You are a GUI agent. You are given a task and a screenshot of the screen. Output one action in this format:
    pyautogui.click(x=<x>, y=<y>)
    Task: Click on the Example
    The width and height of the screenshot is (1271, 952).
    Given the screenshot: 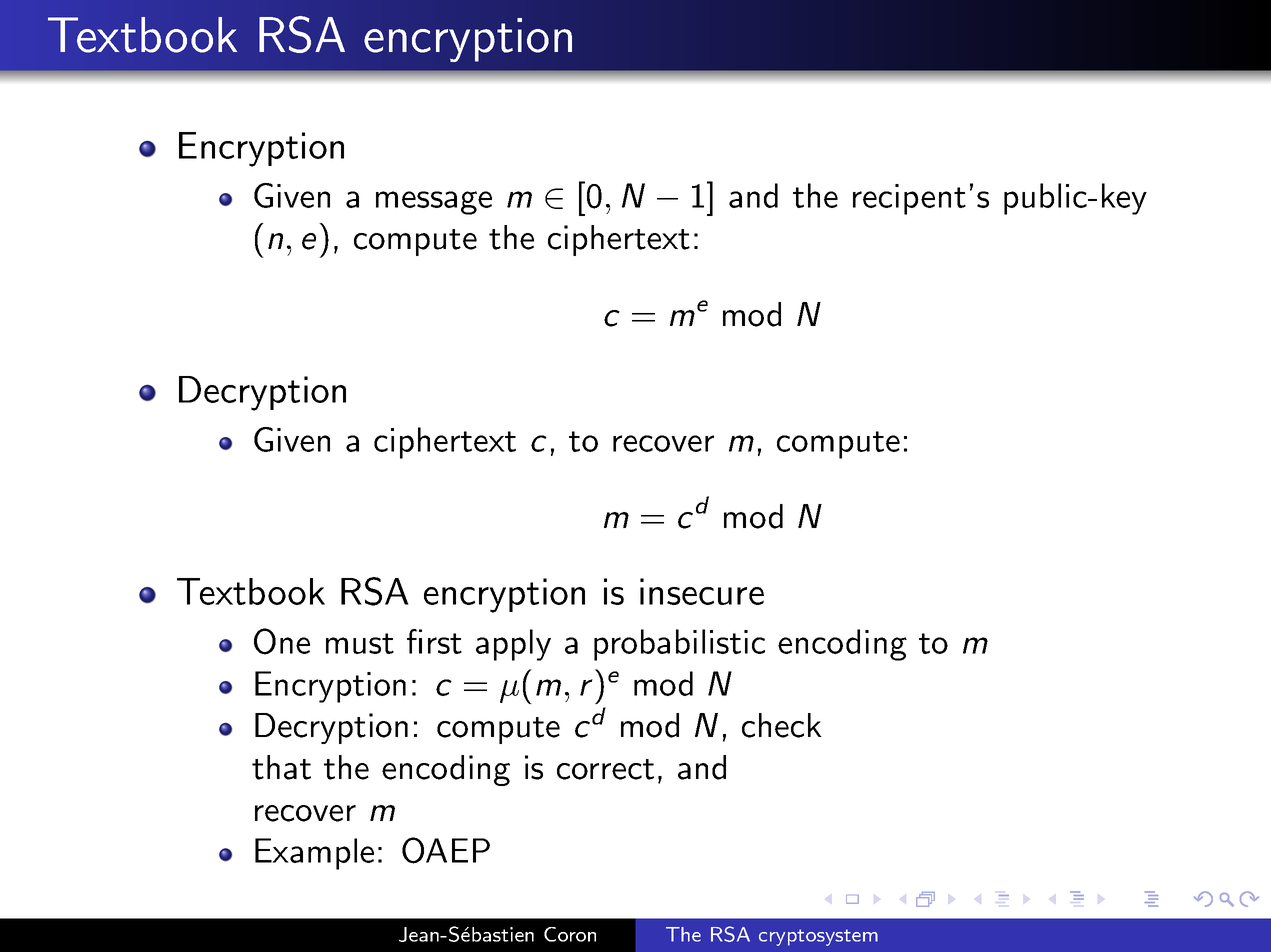 What is the action you would take?
    pyautogui.click(x=314, y=854)
